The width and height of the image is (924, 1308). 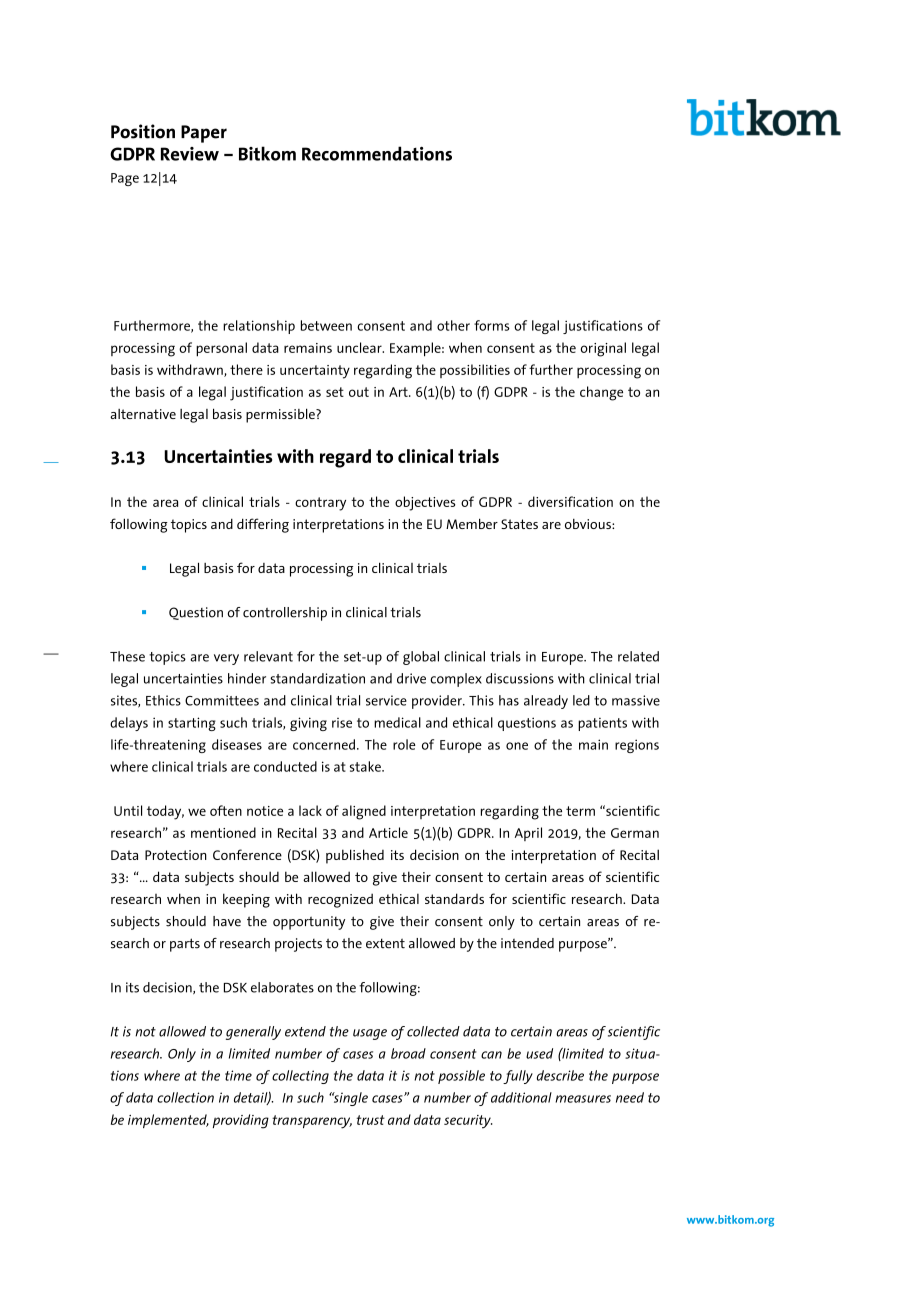 I want to click on published, so click(x=355, y=856).
